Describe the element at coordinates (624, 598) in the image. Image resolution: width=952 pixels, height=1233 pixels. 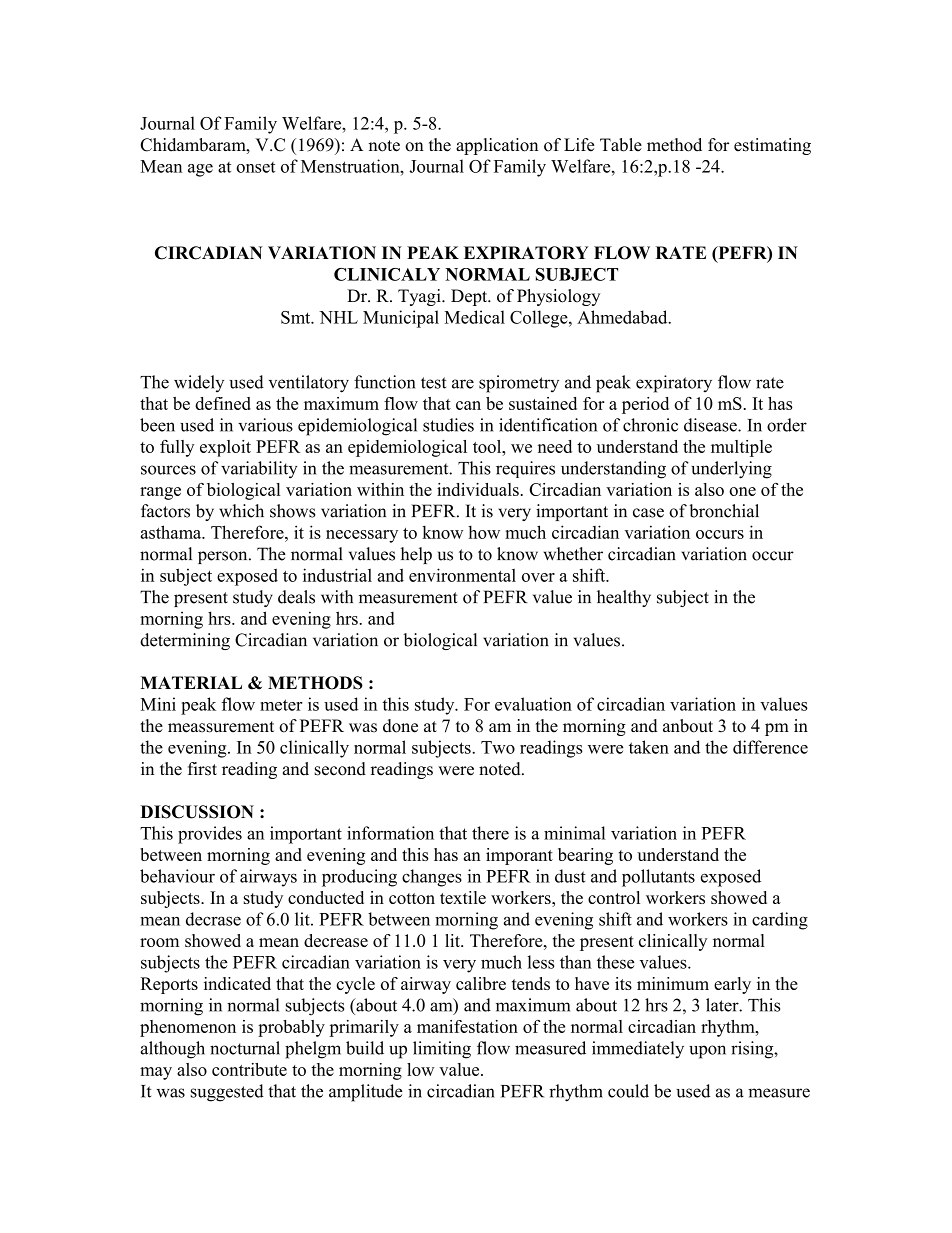
I see `healthy` at that location.
